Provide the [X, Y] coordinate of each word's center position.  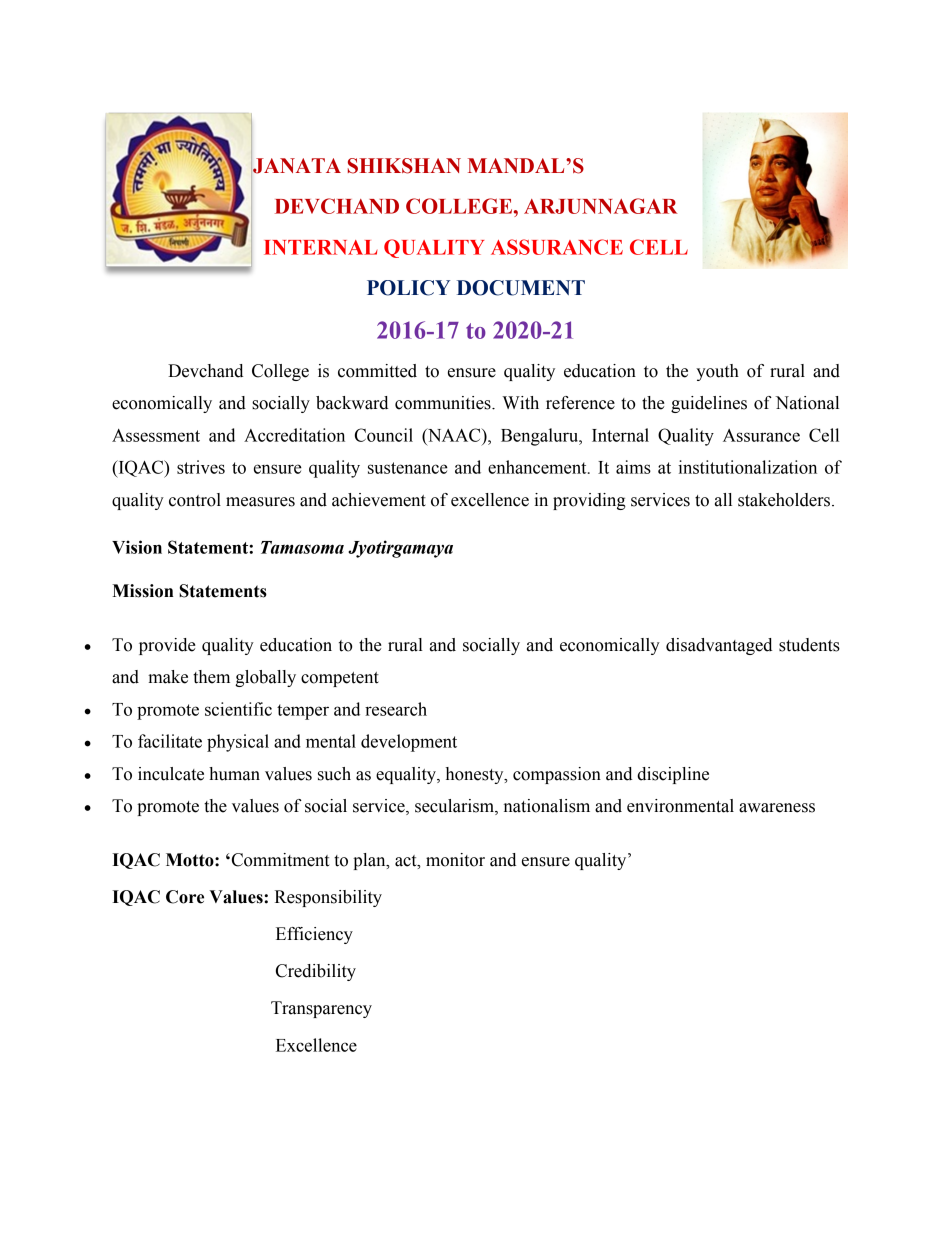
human [234, 774]
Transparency [321, 1009]
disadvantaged [719, 646]
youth [717, 372]
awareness [777, 808]
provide [167, 646]
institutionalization [747, 467]
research [396, 709]
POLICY [408, 288]
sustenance [408, 468]
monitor [455, 860]
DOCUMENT [521, 288]
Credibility [316, 972]
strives [201, 467]
